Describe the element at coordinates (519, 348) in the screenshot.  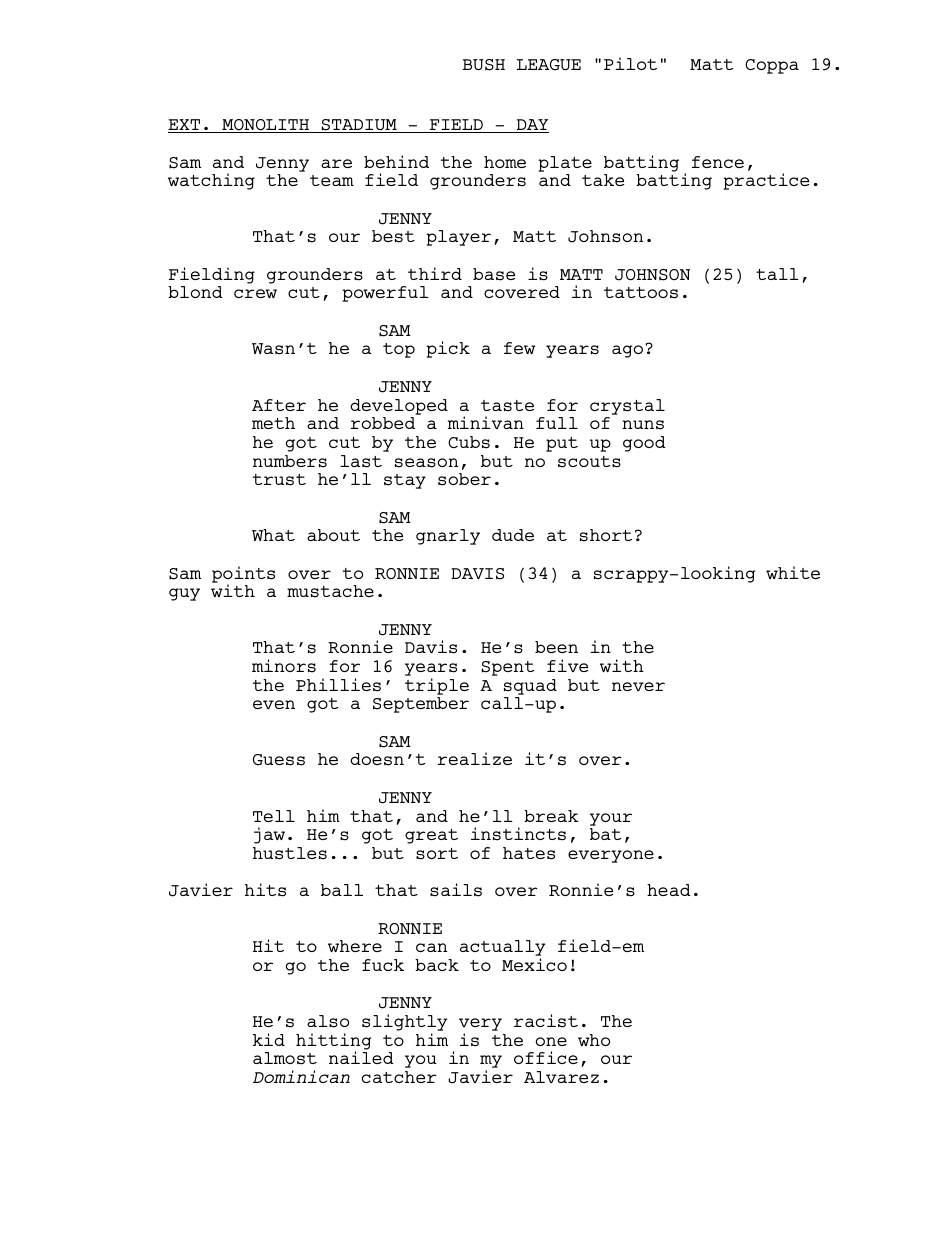
I see `few` at that location.
